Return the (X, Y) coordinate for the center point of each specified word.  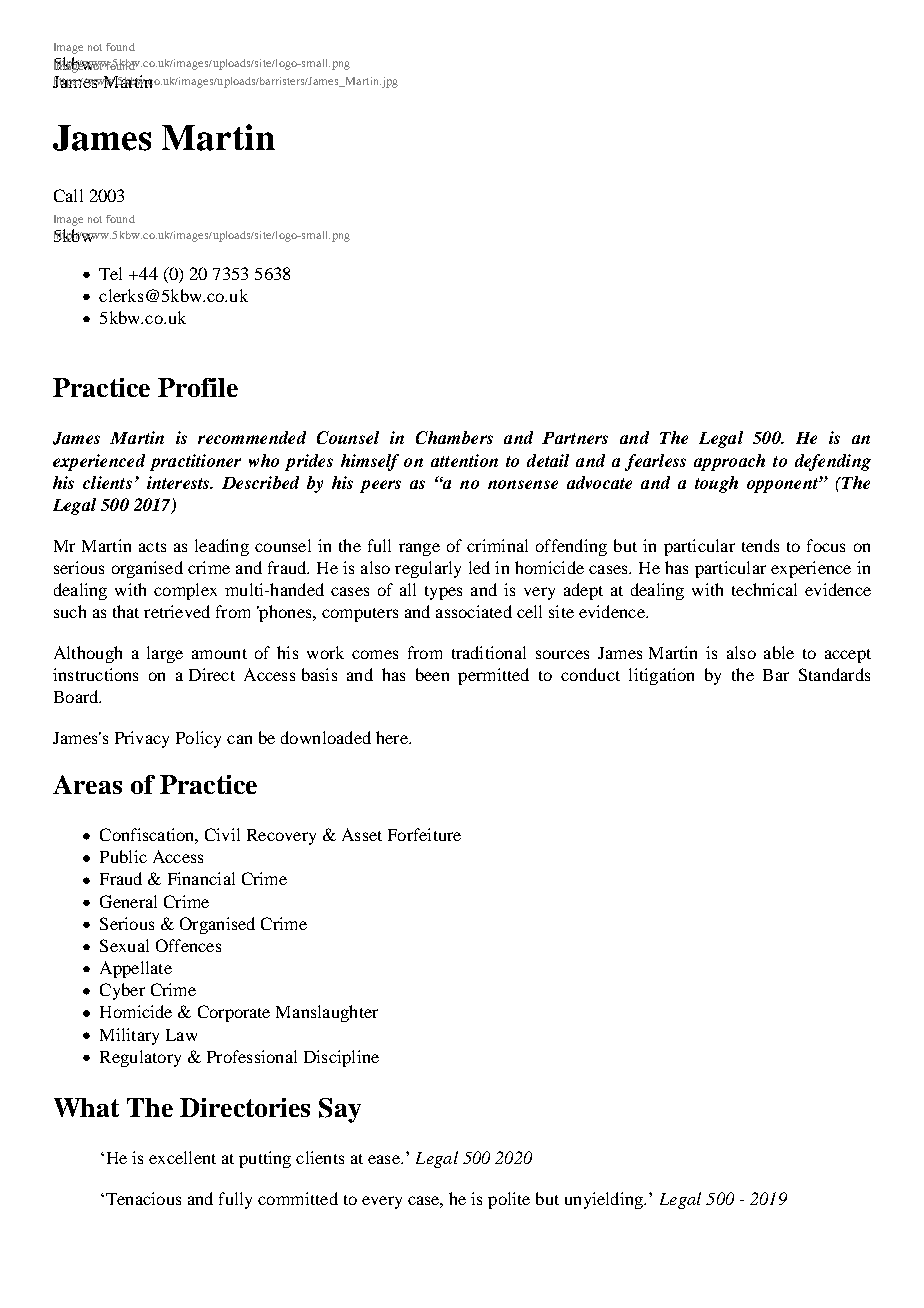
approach (729, 462)
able (779, 652)
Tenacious (142, 1198)
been (432, 674)
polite (509, 1200)
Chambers (454, 437)
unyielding (605, 1200)
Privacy (142, 739)
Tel (110, 273)
